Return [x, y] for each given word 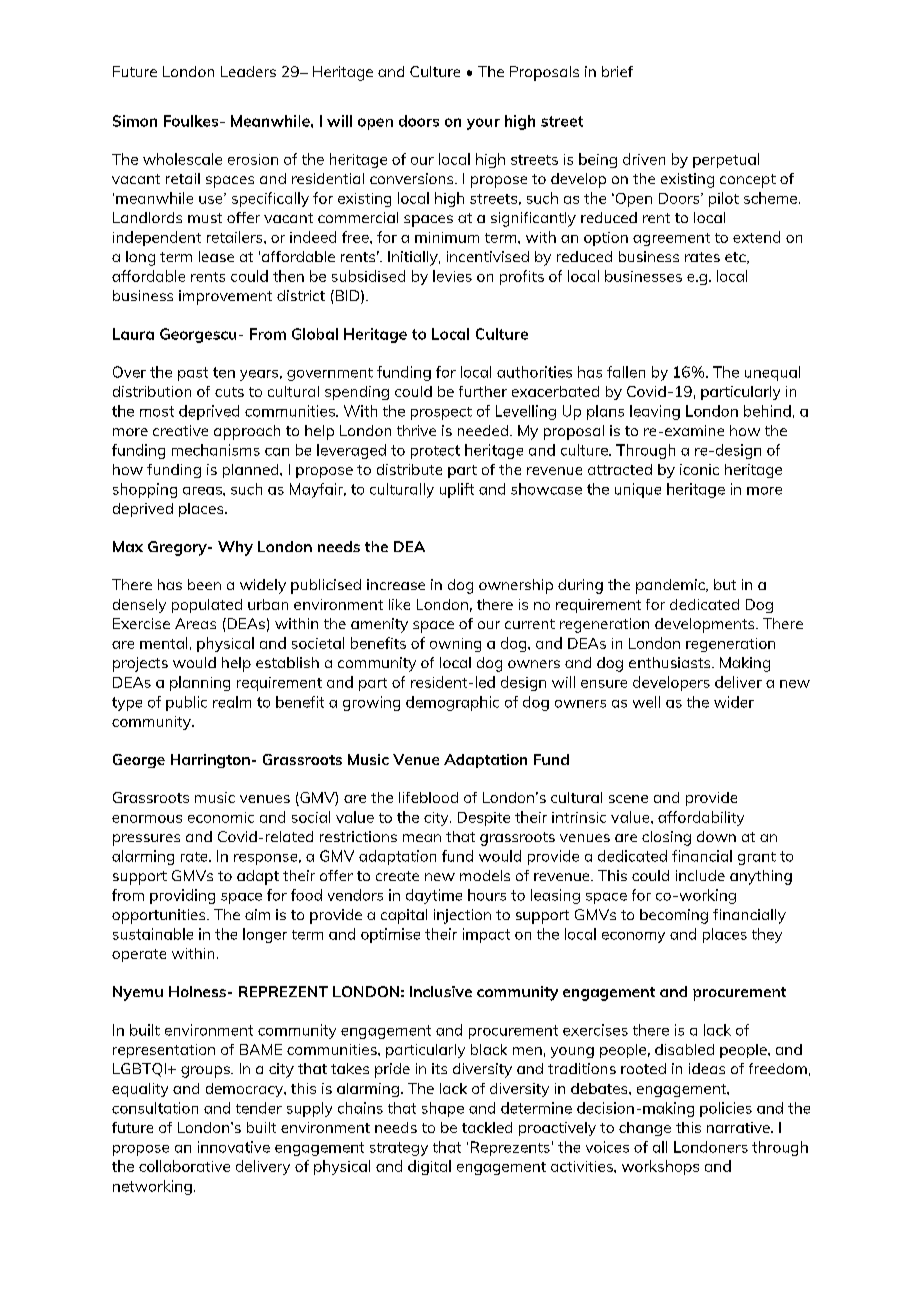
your [483, 124]
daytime [434, 896]
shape [443, 1109]
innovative [234, 1147]
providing [182, 896]
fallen [626, 372]
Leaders [248, 71]
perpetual [726, 160]
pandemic [671, 586]
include [700, 875]
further [483, 391]
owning [455, 645]
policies [726, 1109]
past [193, 374]
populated [207, 606]
